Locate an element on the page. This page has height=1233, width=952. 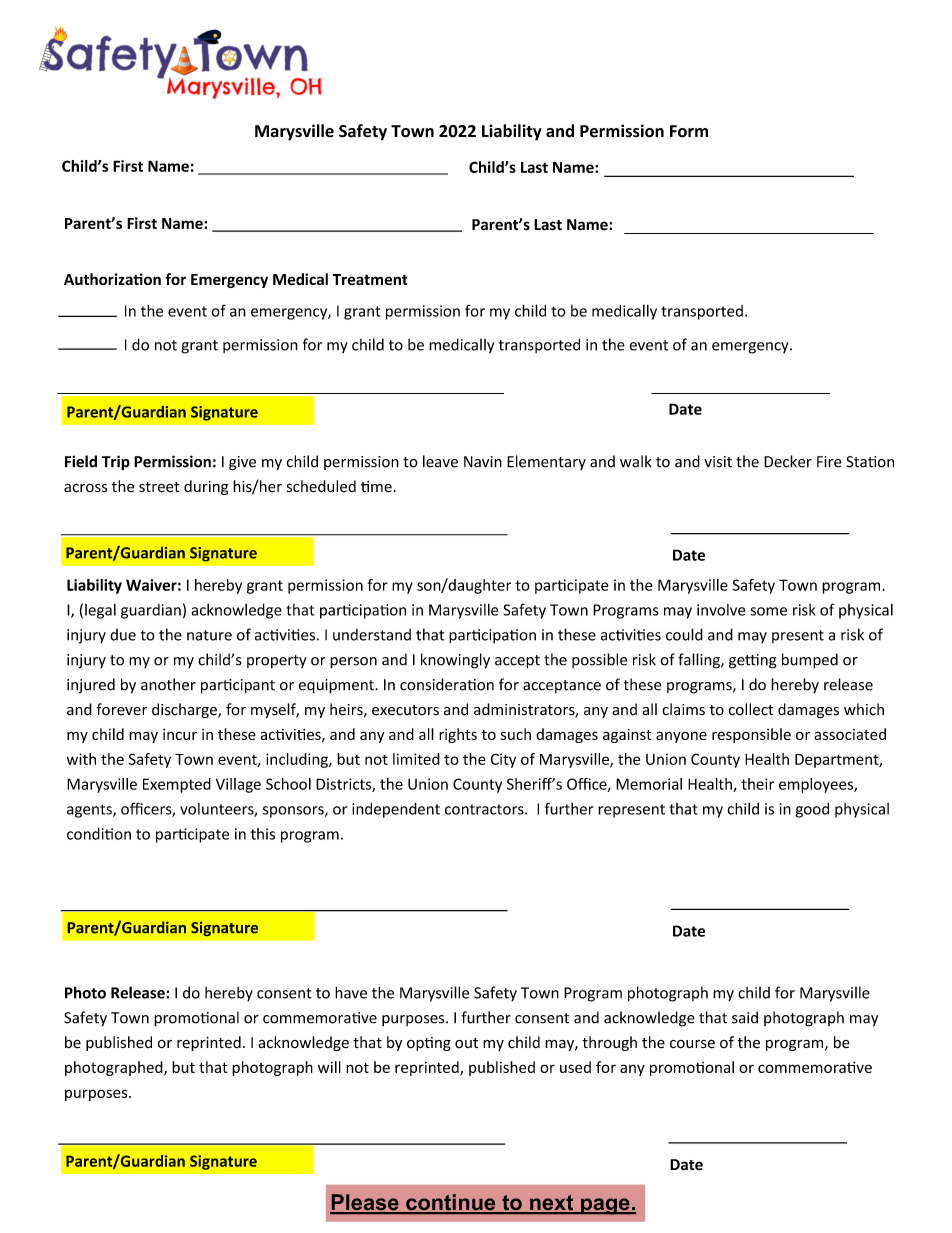
Please is located at coordinates (365, 1203).
